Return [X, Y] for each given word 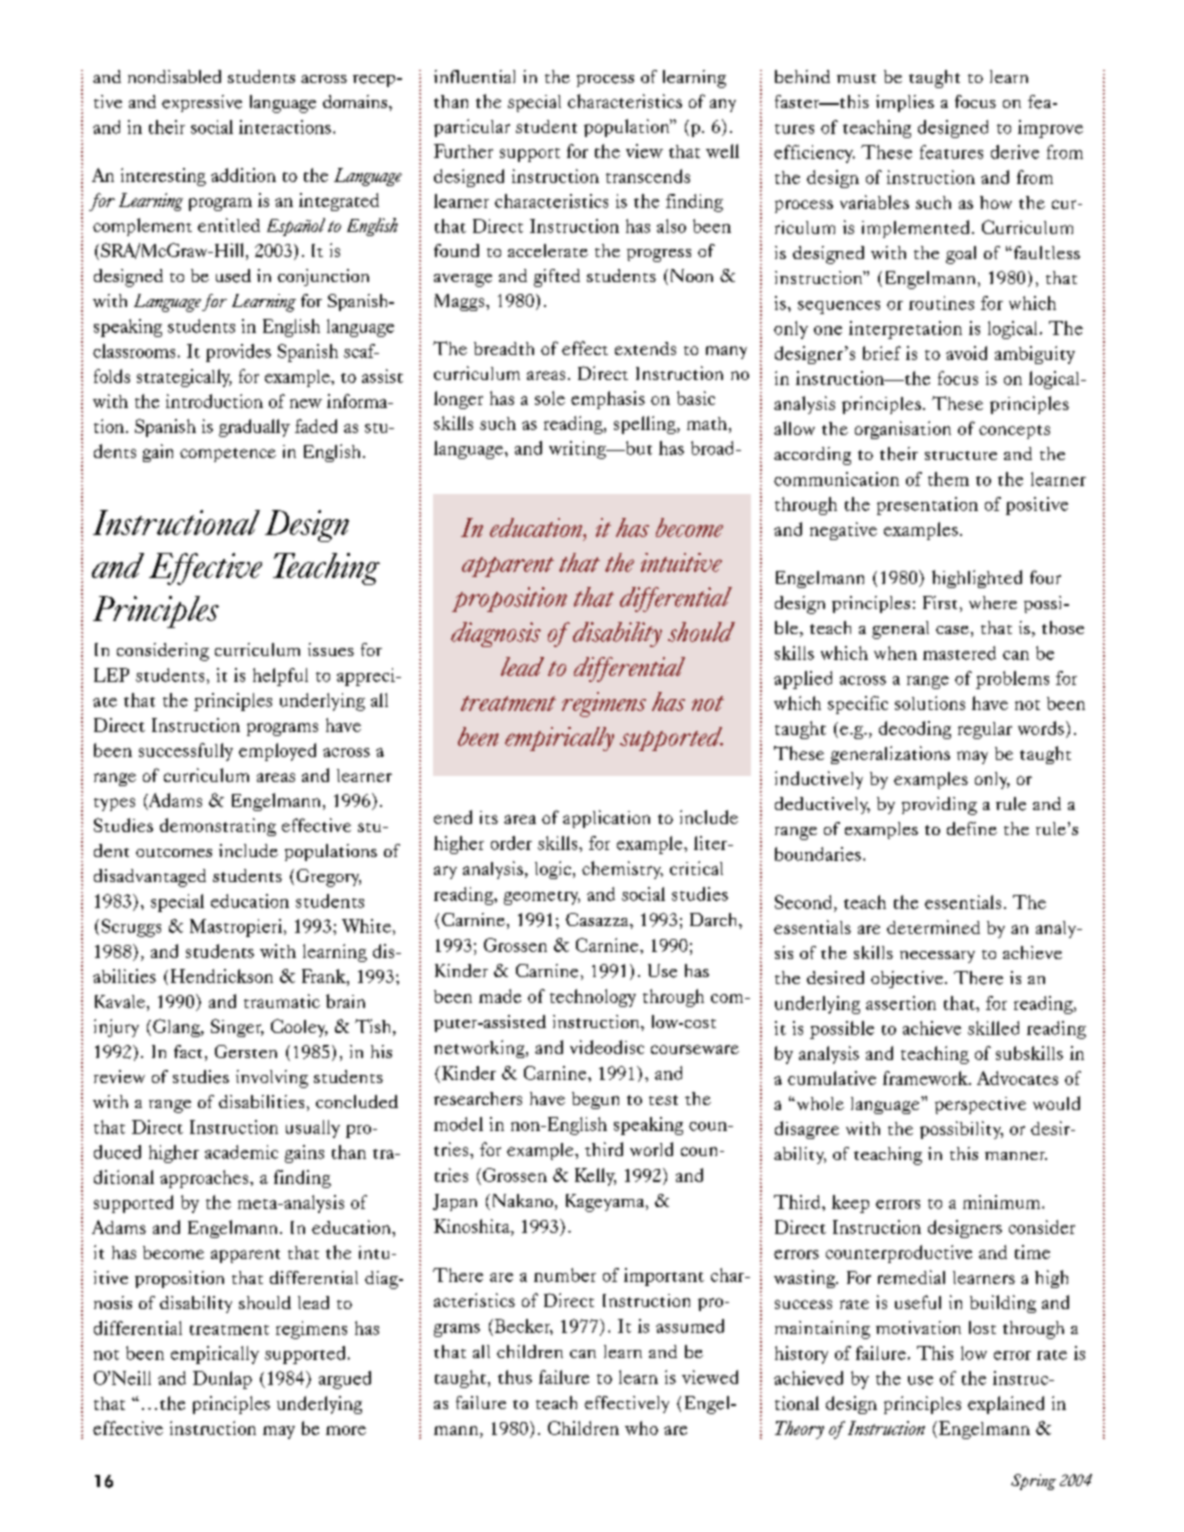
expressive [202, 103]
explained [1006, 1405]
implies [905, 103]
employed [277, 752]
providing [939, 806]
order [511, 843]
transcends [648, 176]
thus [515, 1377]
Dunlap [222, 1380]
